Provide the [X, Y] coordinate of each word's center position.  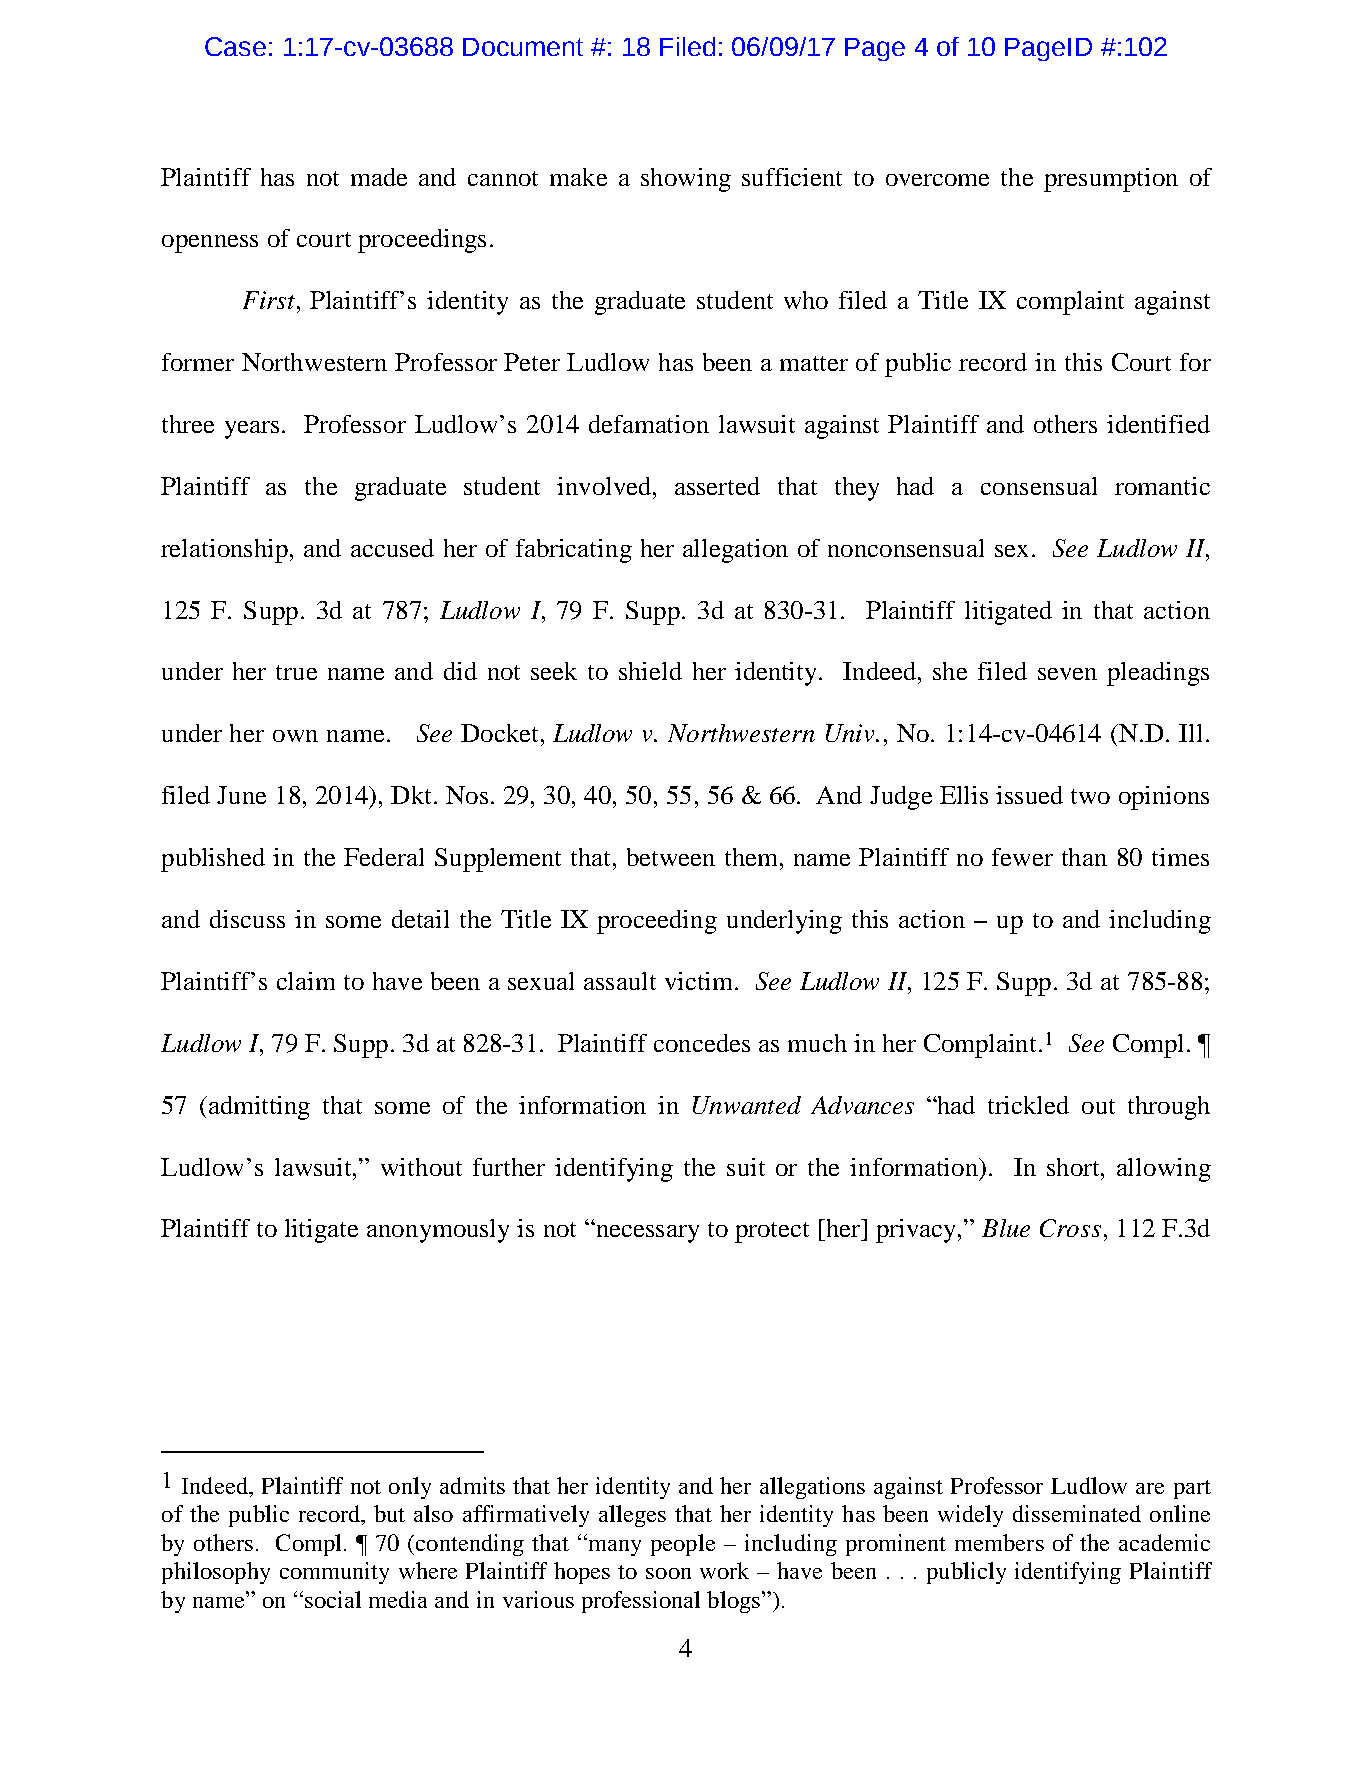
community [334, 1573]
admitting [259, 1108]
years [252, 430]
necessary [646, 1233]
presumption [1111, 180]
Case [235, 46]
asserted [717, 486]
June [241, 795]
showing [686, 180]
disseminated [1077, 1513]
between [671, 857]
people [683, 1545]
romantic [1162, 486]
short [1074, 1167]
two [1090, 796]
